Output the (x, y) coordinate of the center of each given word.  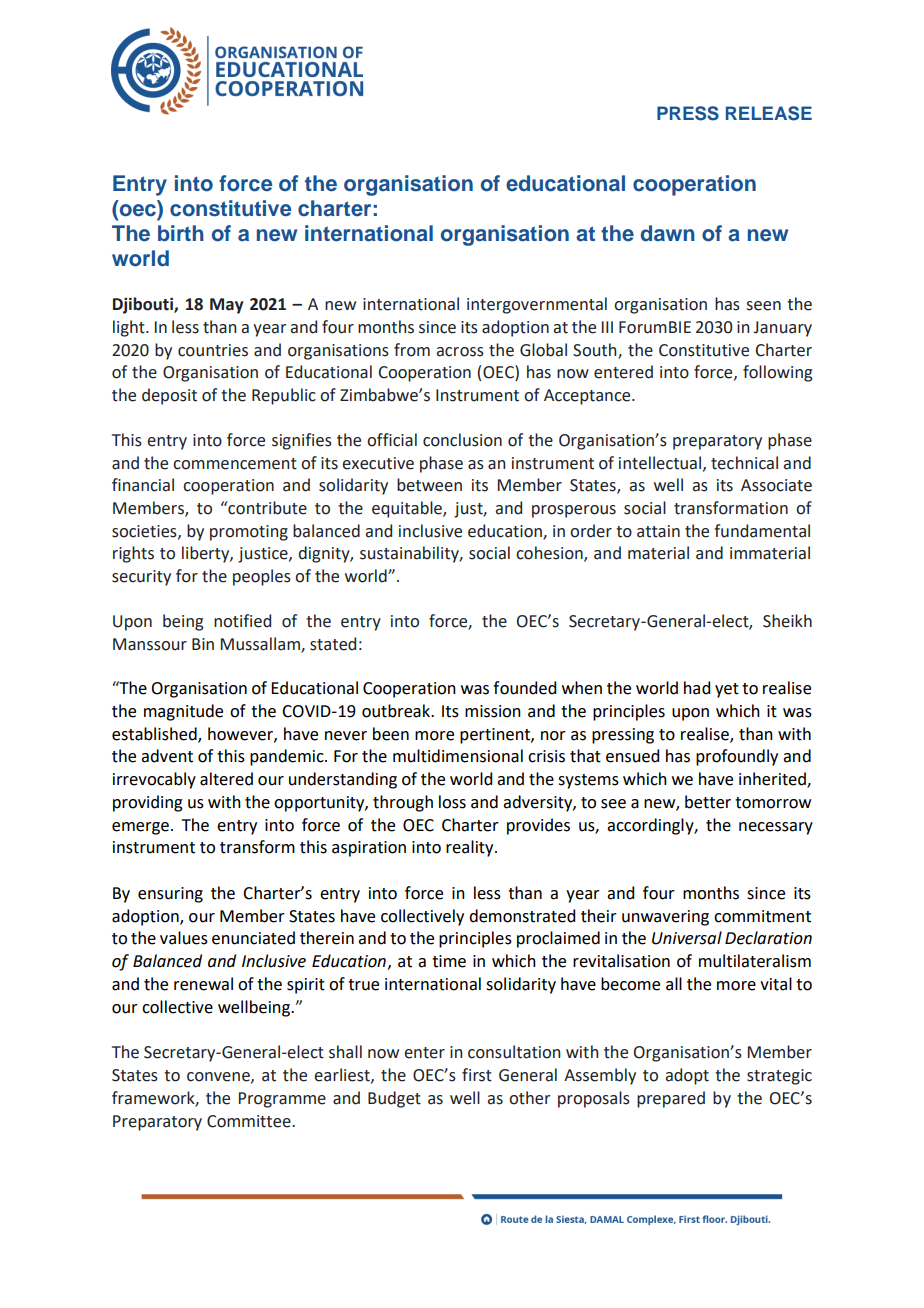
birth (181, 233)
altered (226, 779)
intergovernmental (537, 305)
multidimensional (458, 756)
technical (744, 463)
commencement (235, 464)
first (477, 1075)
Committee (250, 1121)
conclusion (462, 440)
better (708, 802)
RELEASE (769, 113)
